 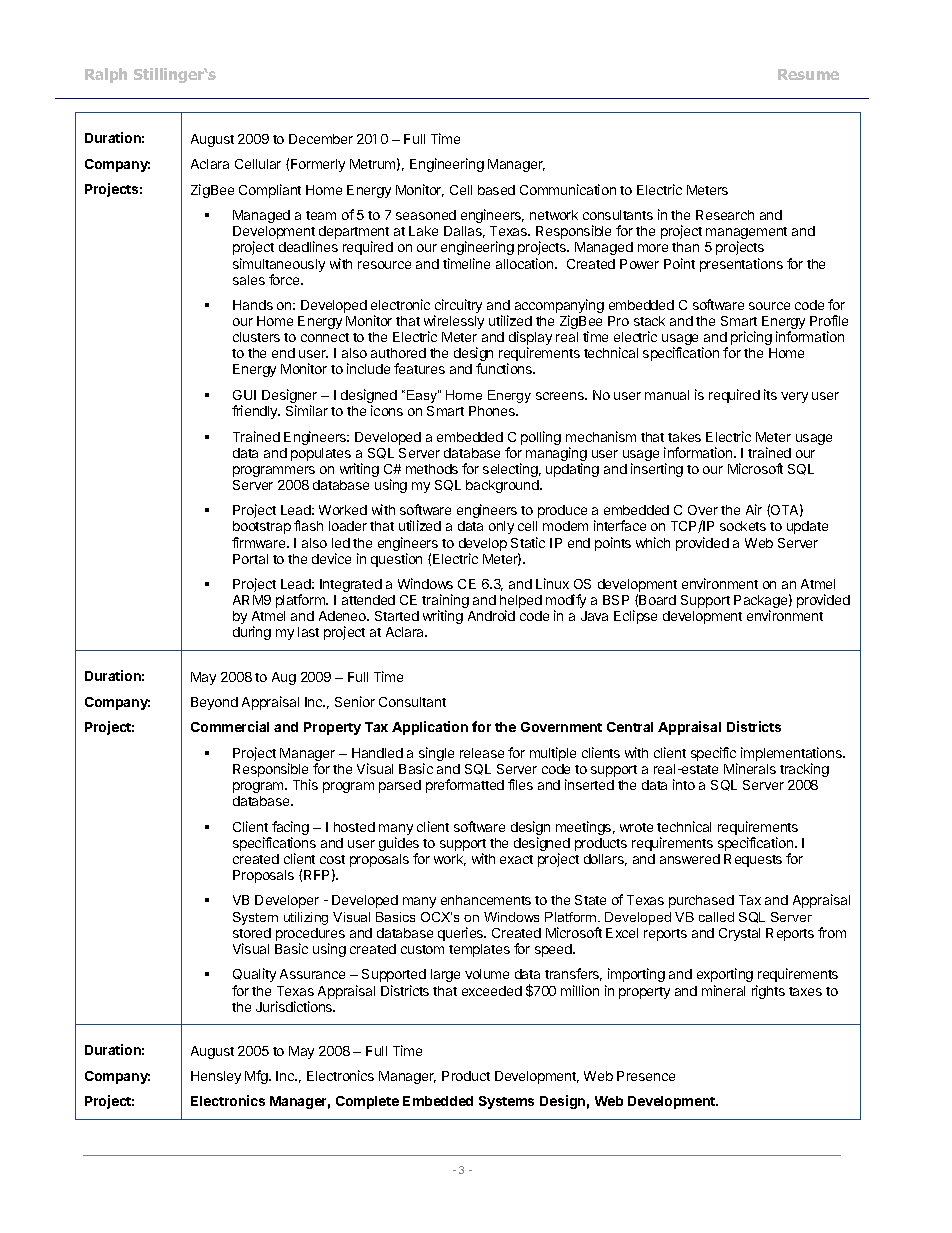 What do you see at coordinates (256, 412) in the screenshot?
I see `friendly` at bounding box center [256, 412].
